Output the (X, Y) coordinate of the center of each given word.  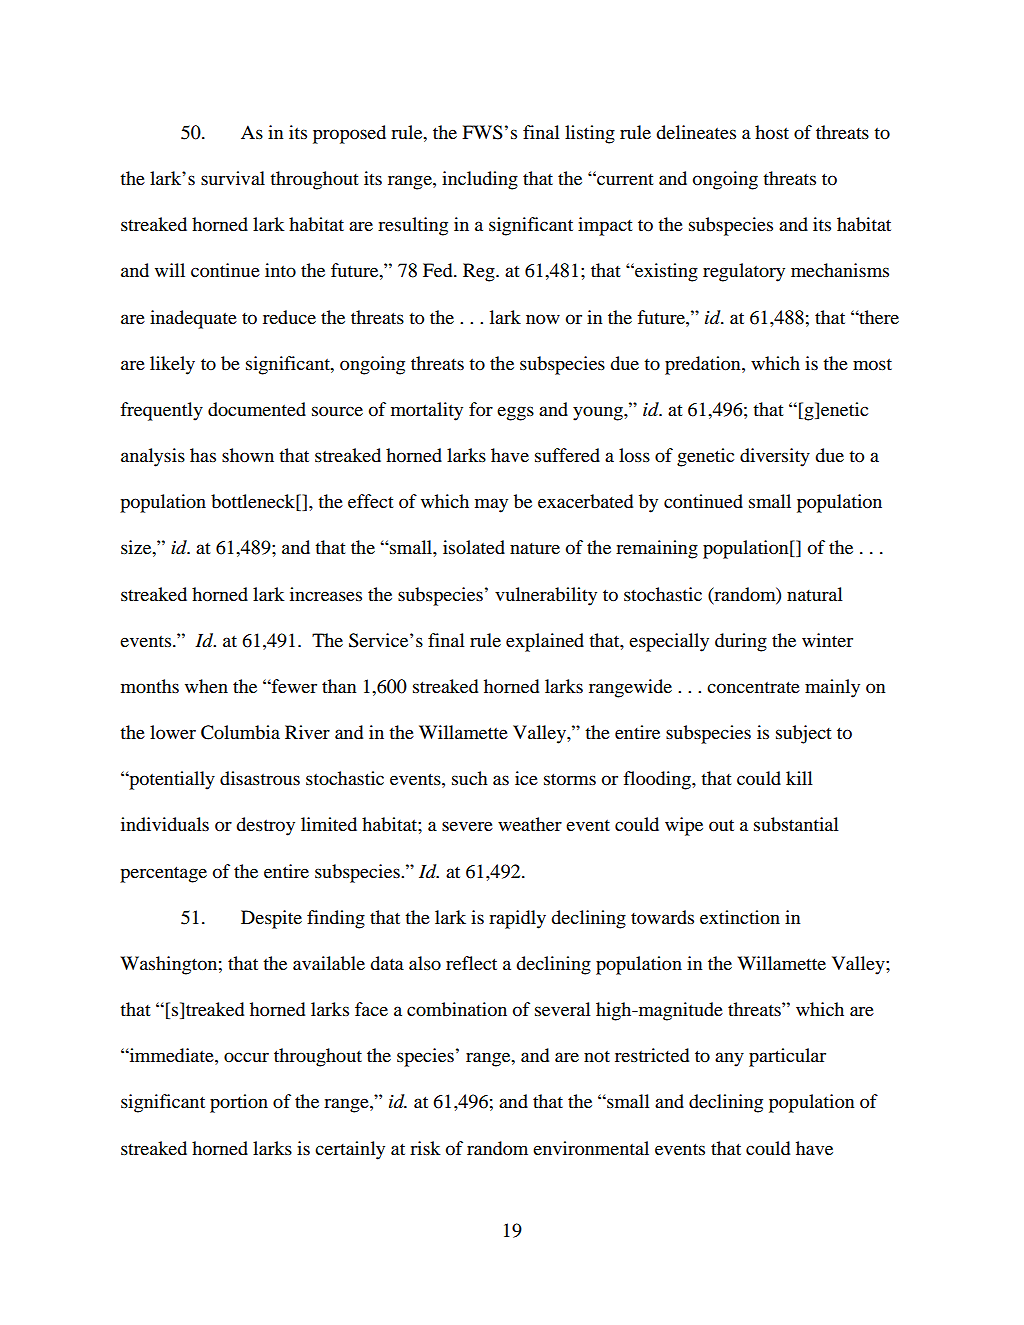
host (772, 132)
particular (787, 1057)
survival (233, 178)
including (480, 180)
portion (239, 1103)
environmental (591, 1148)
